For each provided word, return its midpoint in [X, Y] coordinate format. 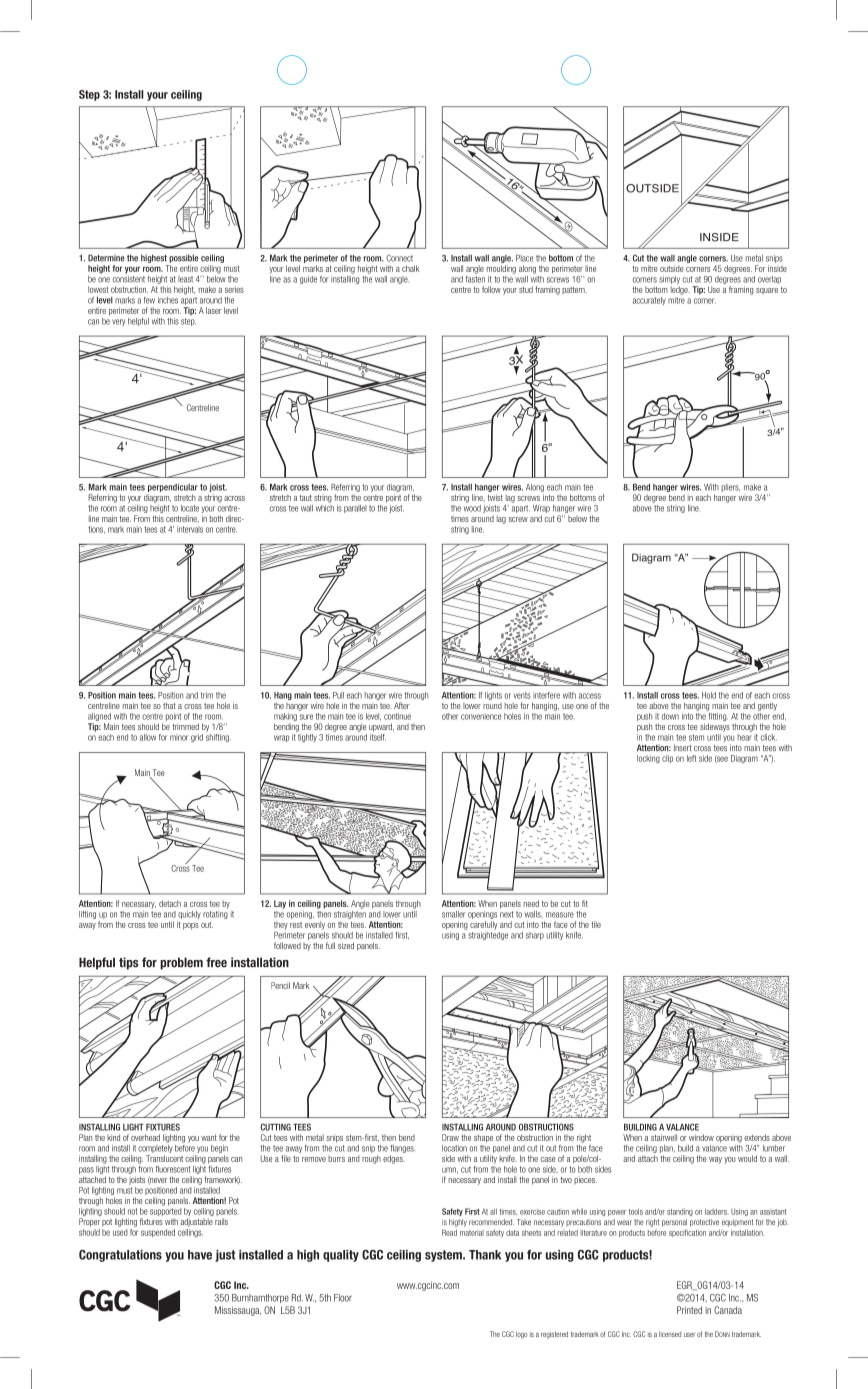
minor [179, 737]
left [691, 758]
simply [669, 280]
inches [168, 300]
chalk [411, 268]
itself [378, 736]
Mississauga [238, 1311]
